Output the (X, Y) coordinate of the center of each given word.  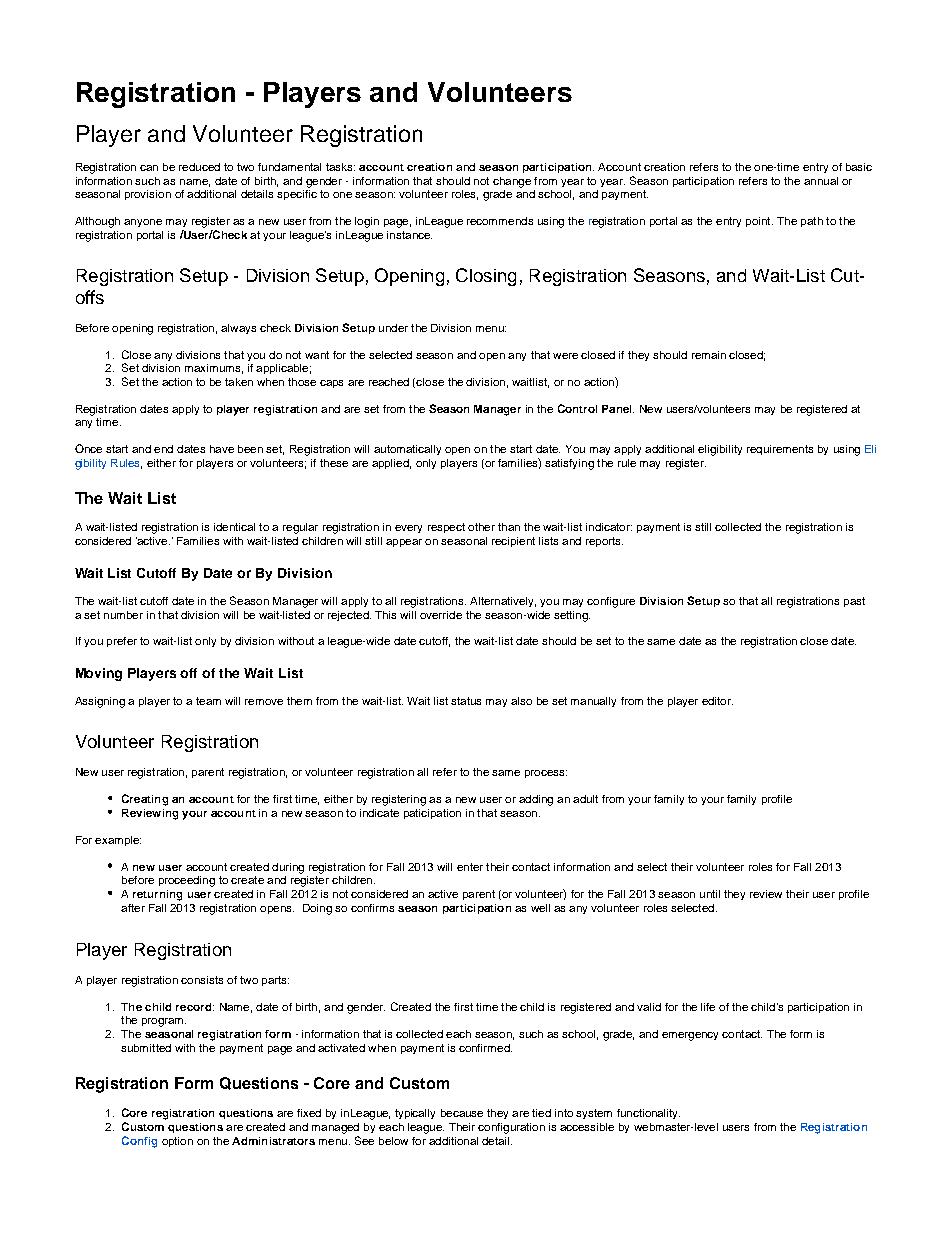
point (759, 222)
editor (717, 701)
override (441, 615)
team (208, 701)
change (512, 182)
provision (148, 195)
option (177, 1142)
